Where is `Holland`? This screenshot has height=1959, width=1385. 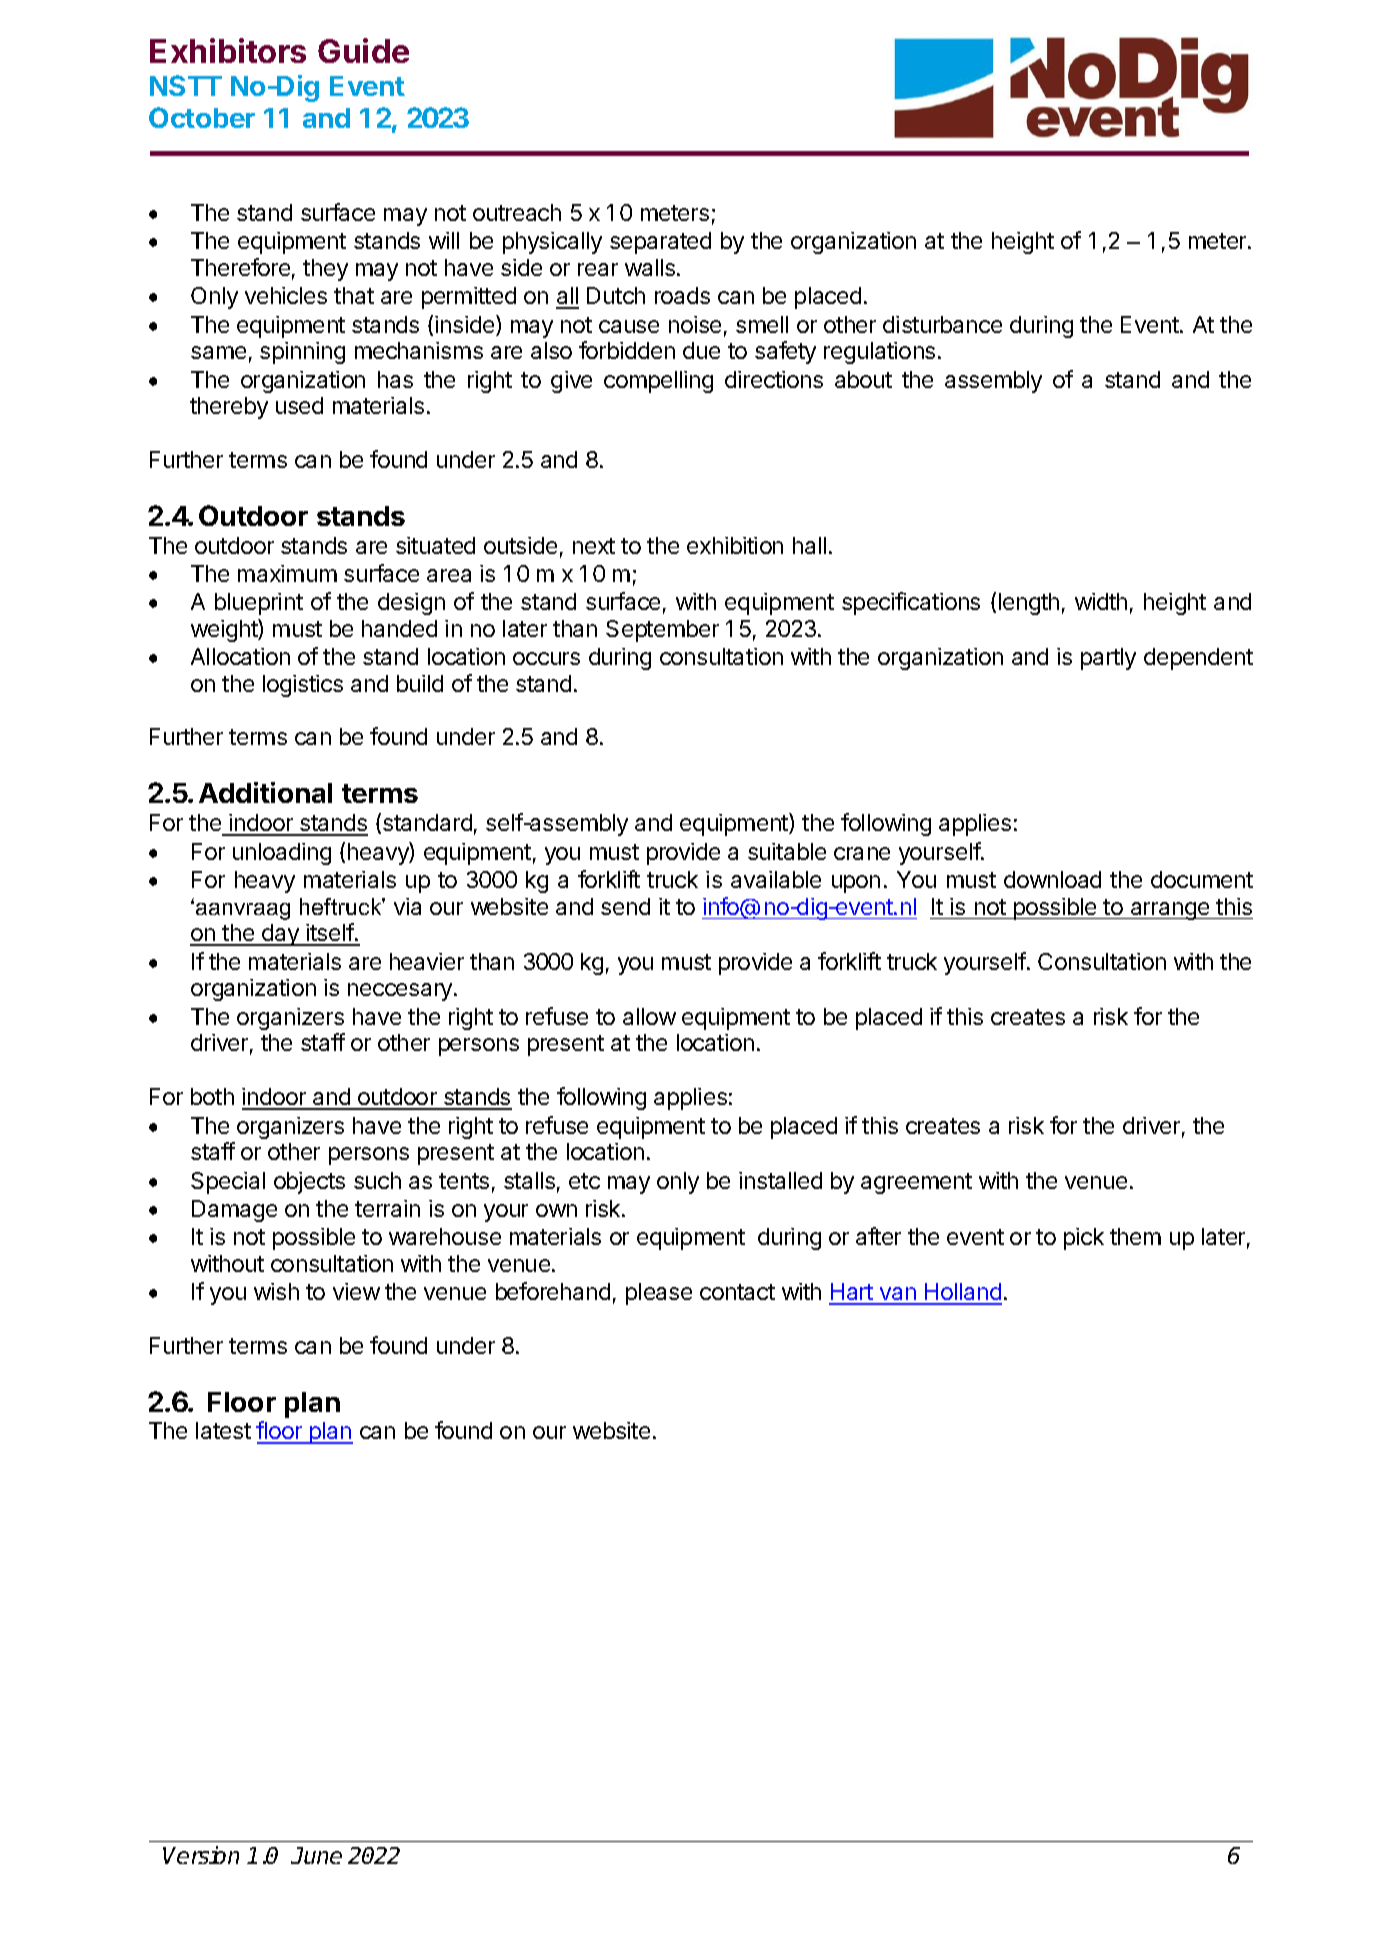
Holland is located at coordinates (962, 1293).
